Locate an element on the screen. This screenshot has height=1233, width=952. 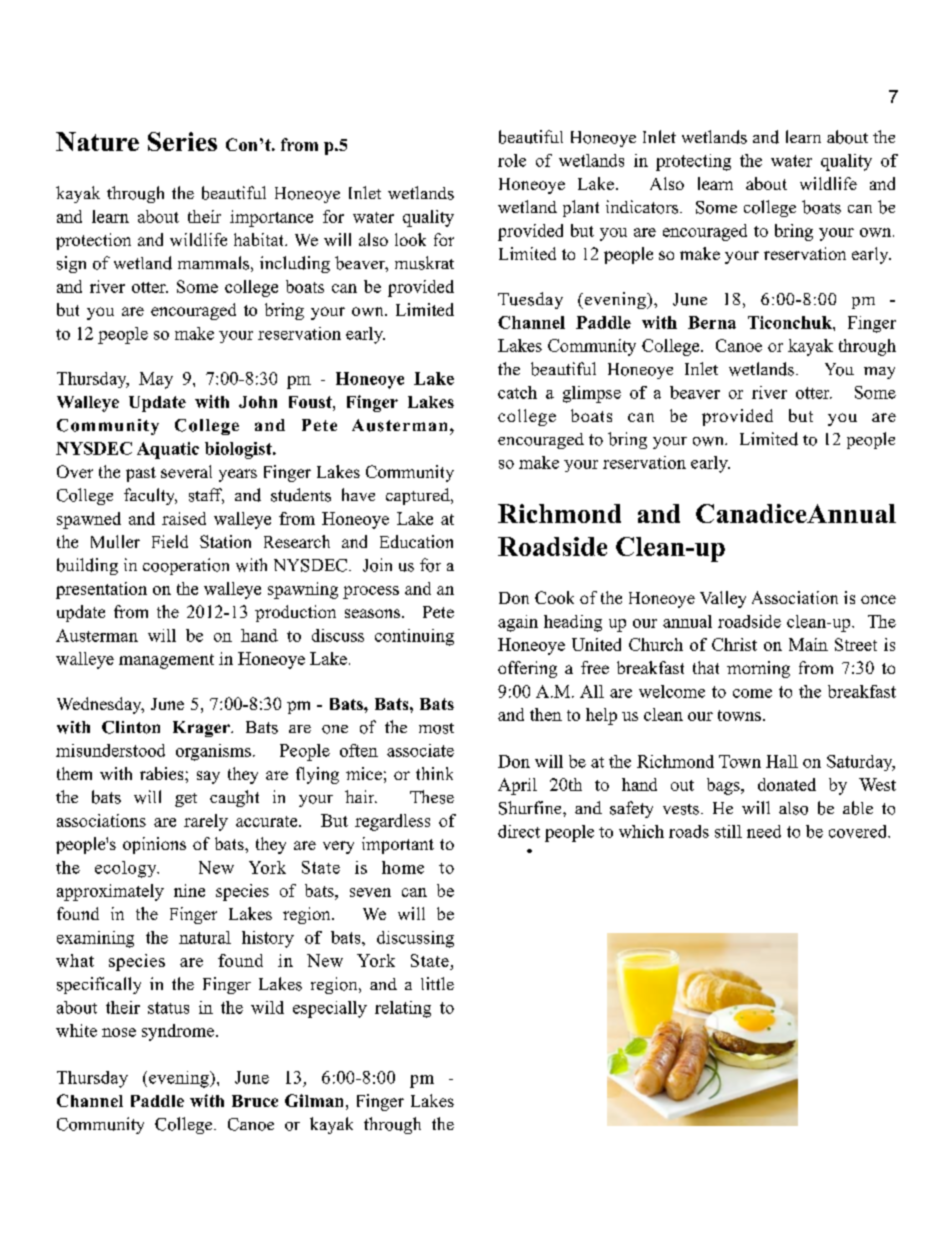
need is located at coordinates (764, 831).
